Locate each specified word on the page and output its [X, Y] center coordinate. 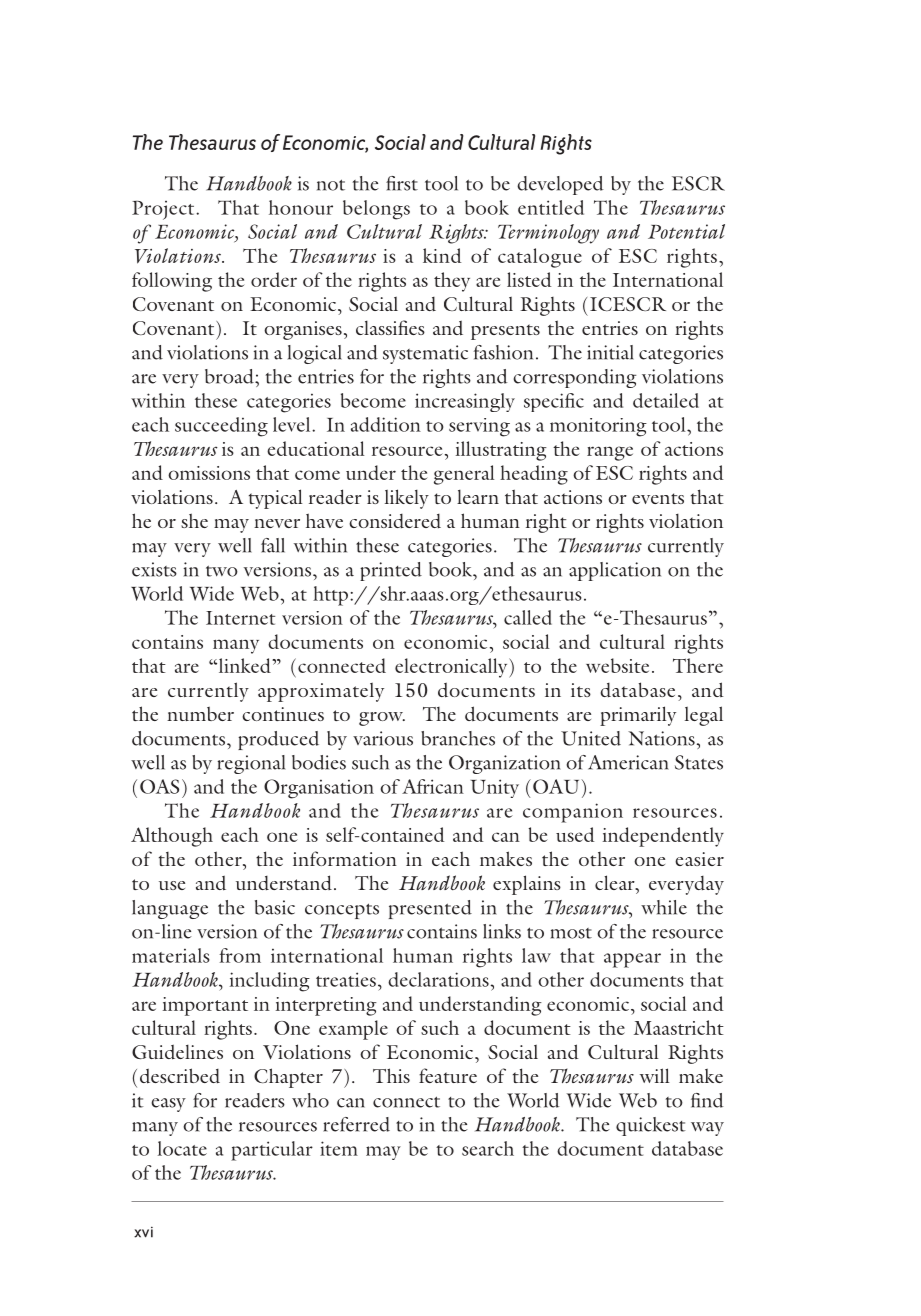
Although [172, 837]
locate [182, 1148]
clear [616, 882]
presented [430, 909]
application [615, 571]
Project [164, 210]
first [402, 183]
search [488, 1148]
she [194, 520]
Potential [686, 231]
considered [395, 521]
